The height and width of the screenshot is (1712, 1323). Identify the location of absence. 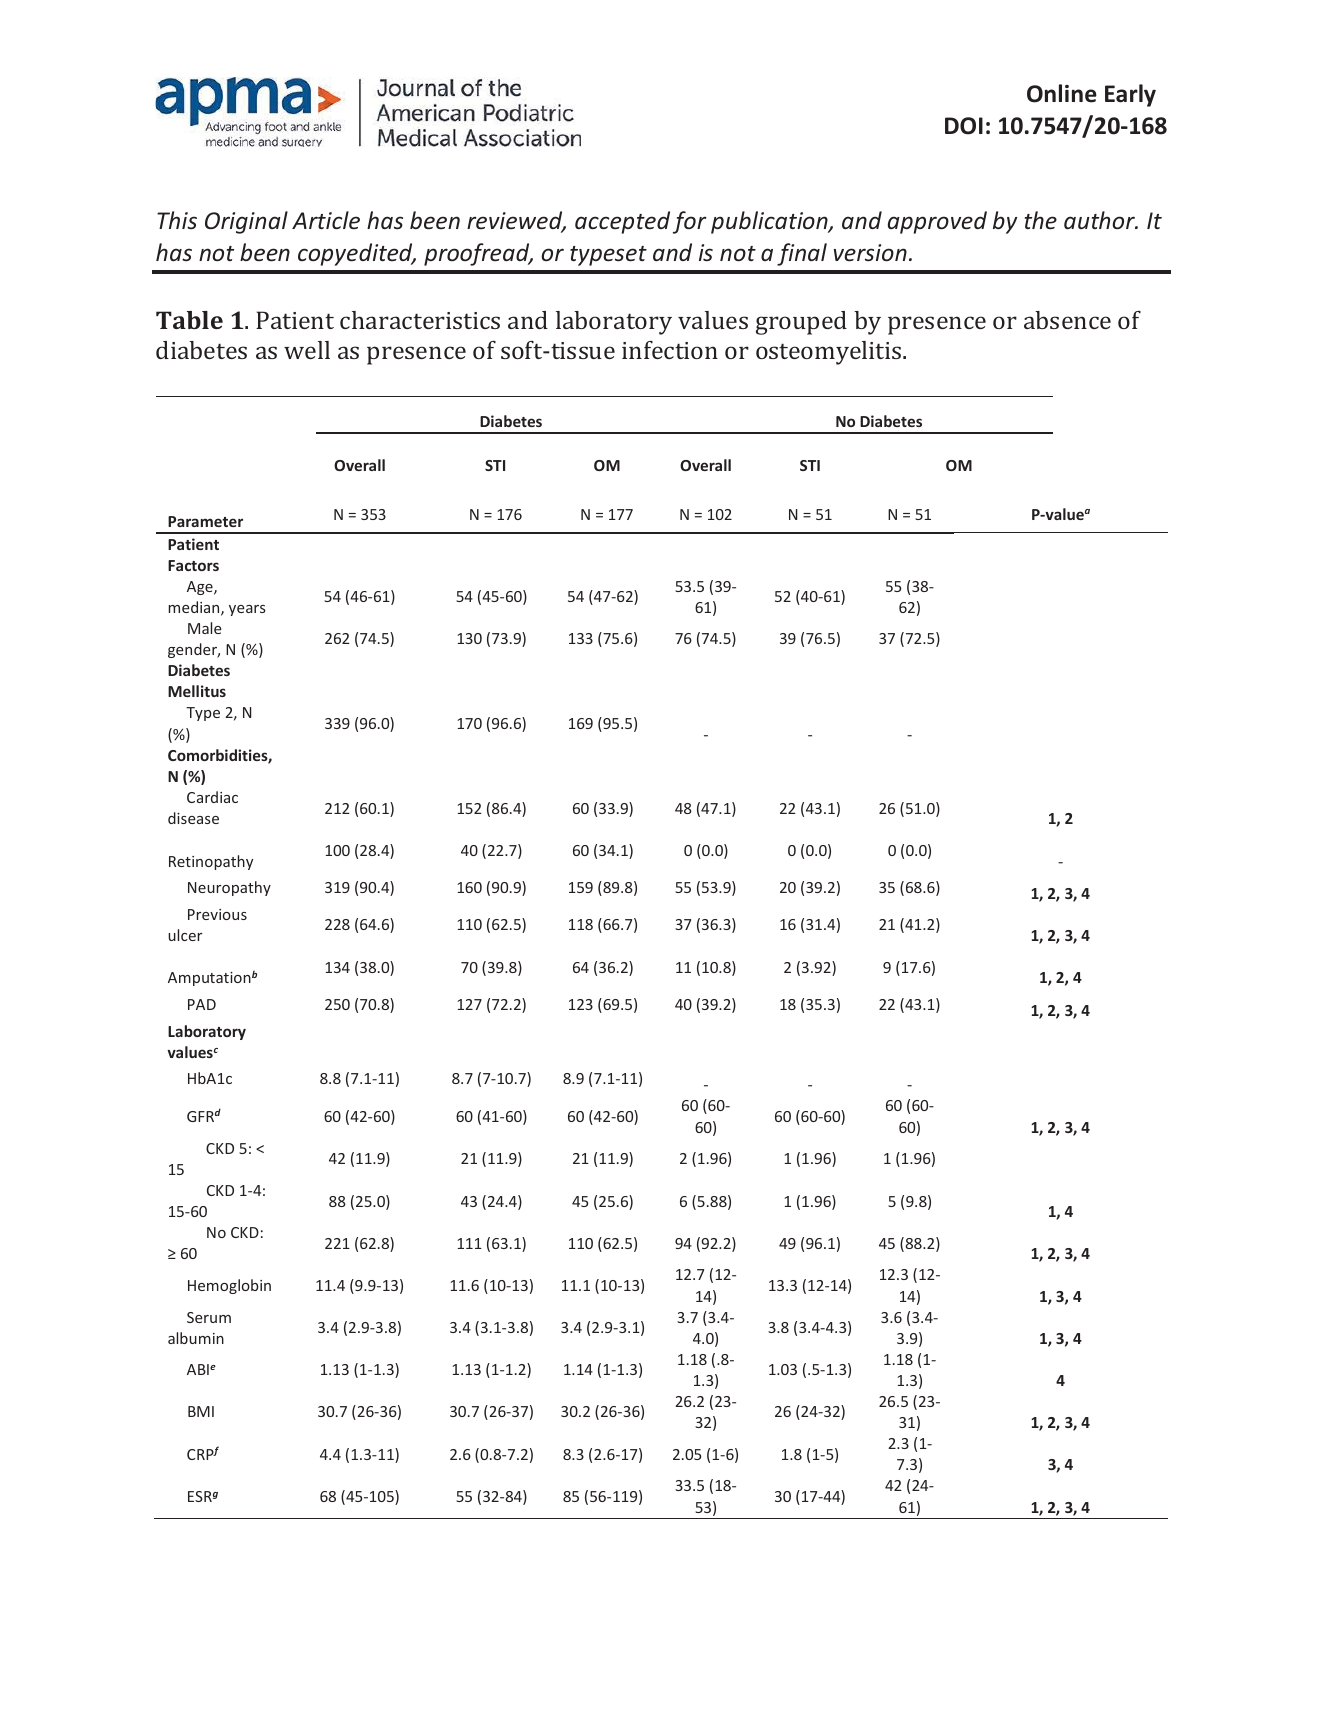
(1067, 320).
